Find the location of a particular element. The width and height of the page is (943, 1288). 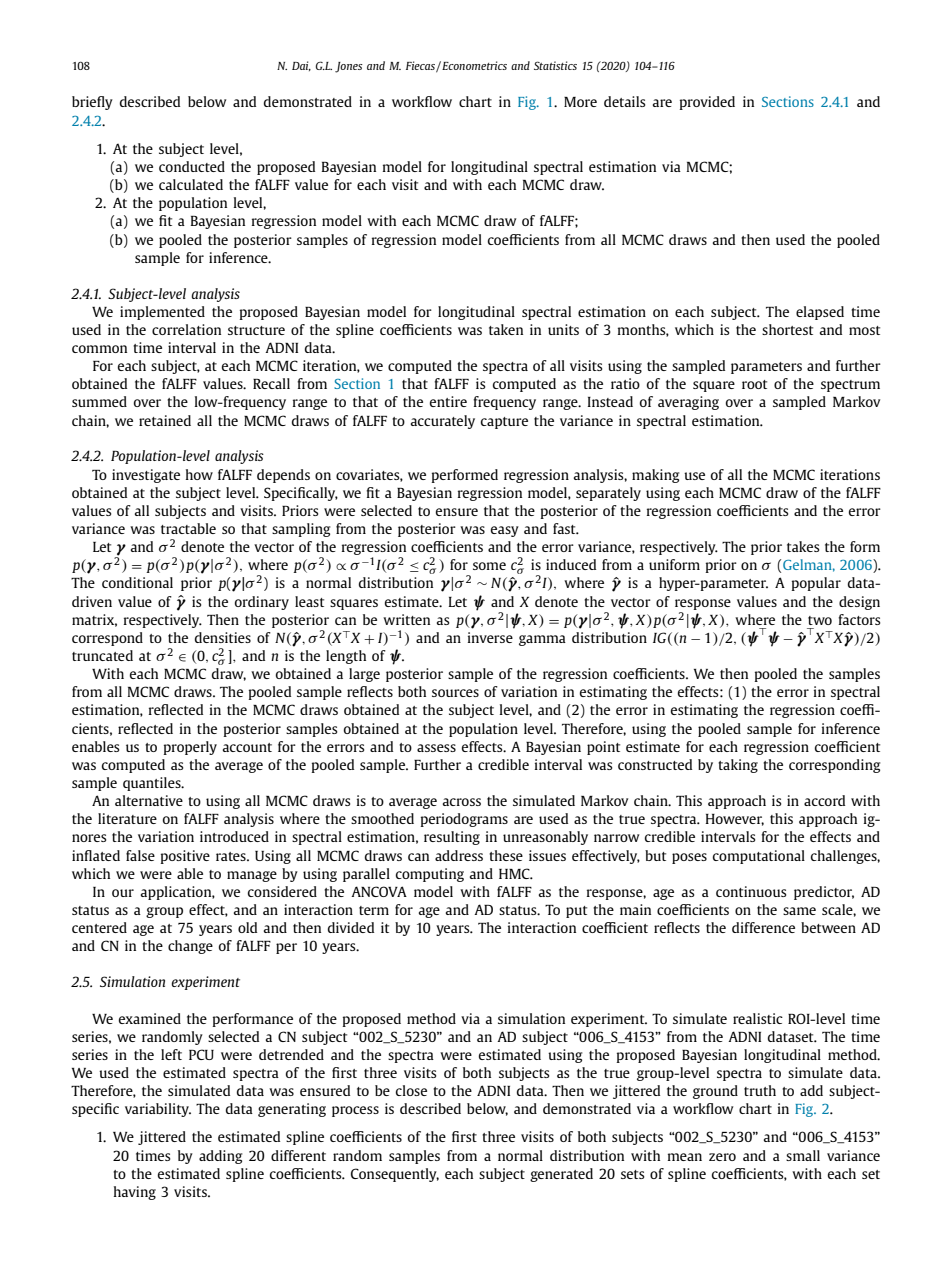

correlation is located at coordinates (186, 329).
